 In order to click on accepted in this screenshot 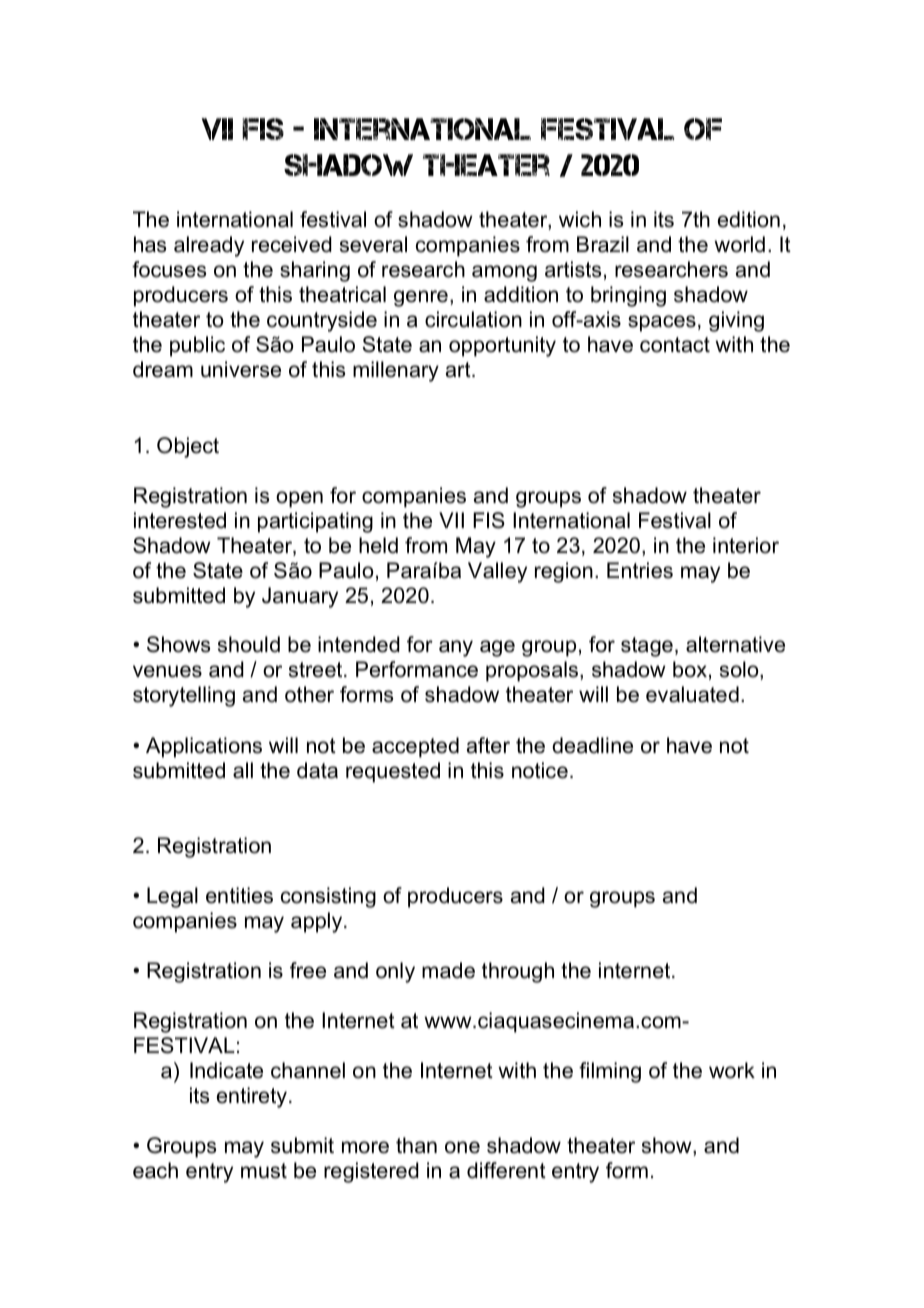, I will do `click(415, 747)`.
